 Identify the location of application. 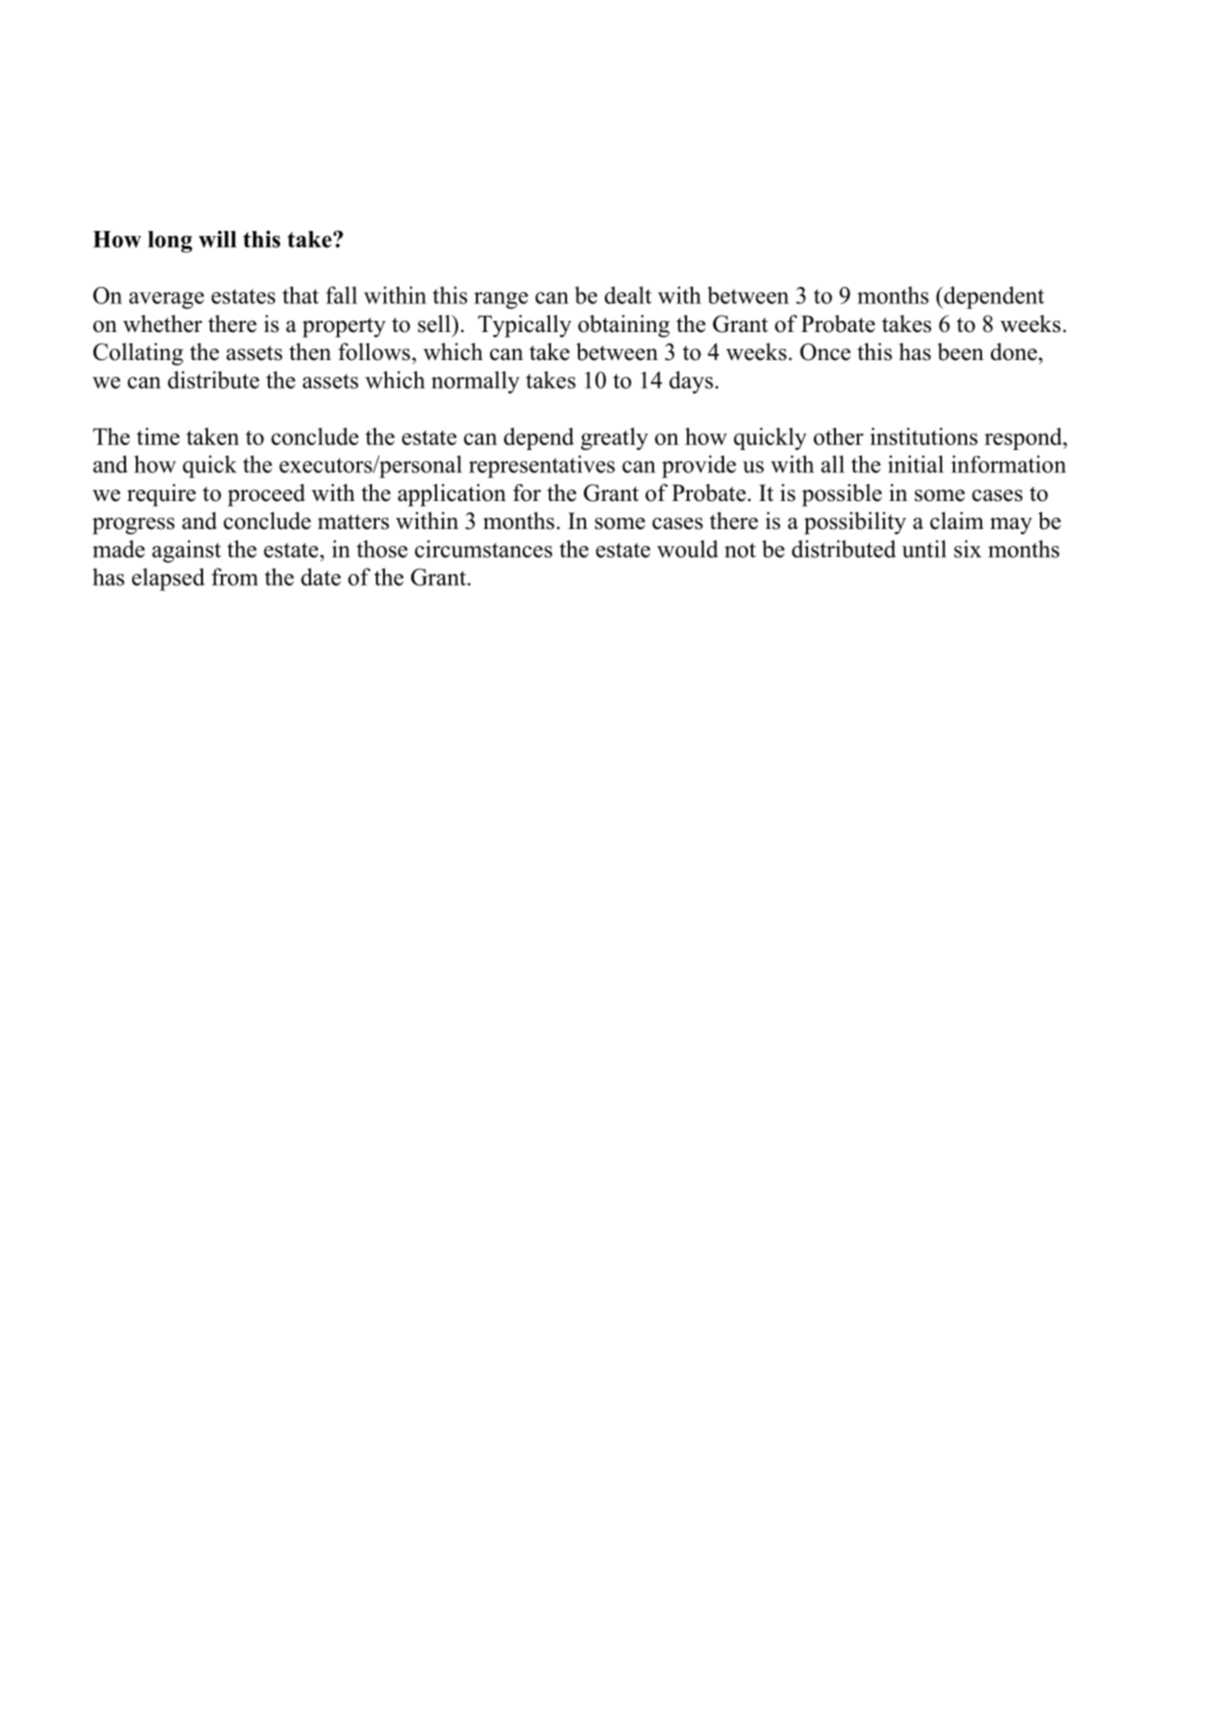
(452, 495).
